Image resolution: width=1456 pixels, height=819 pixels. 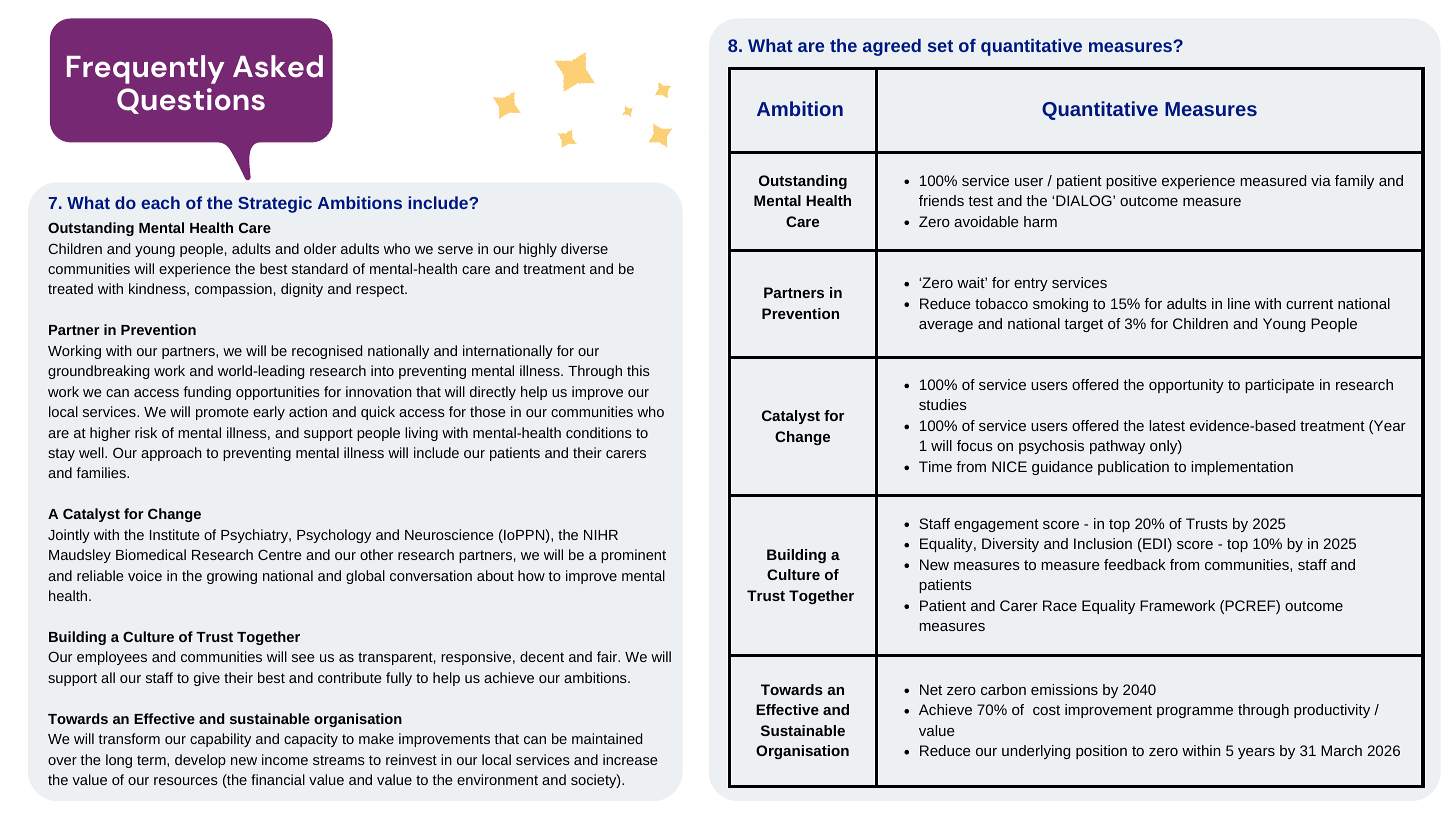 I want to click on agreed, so click(x=892, y=47).
